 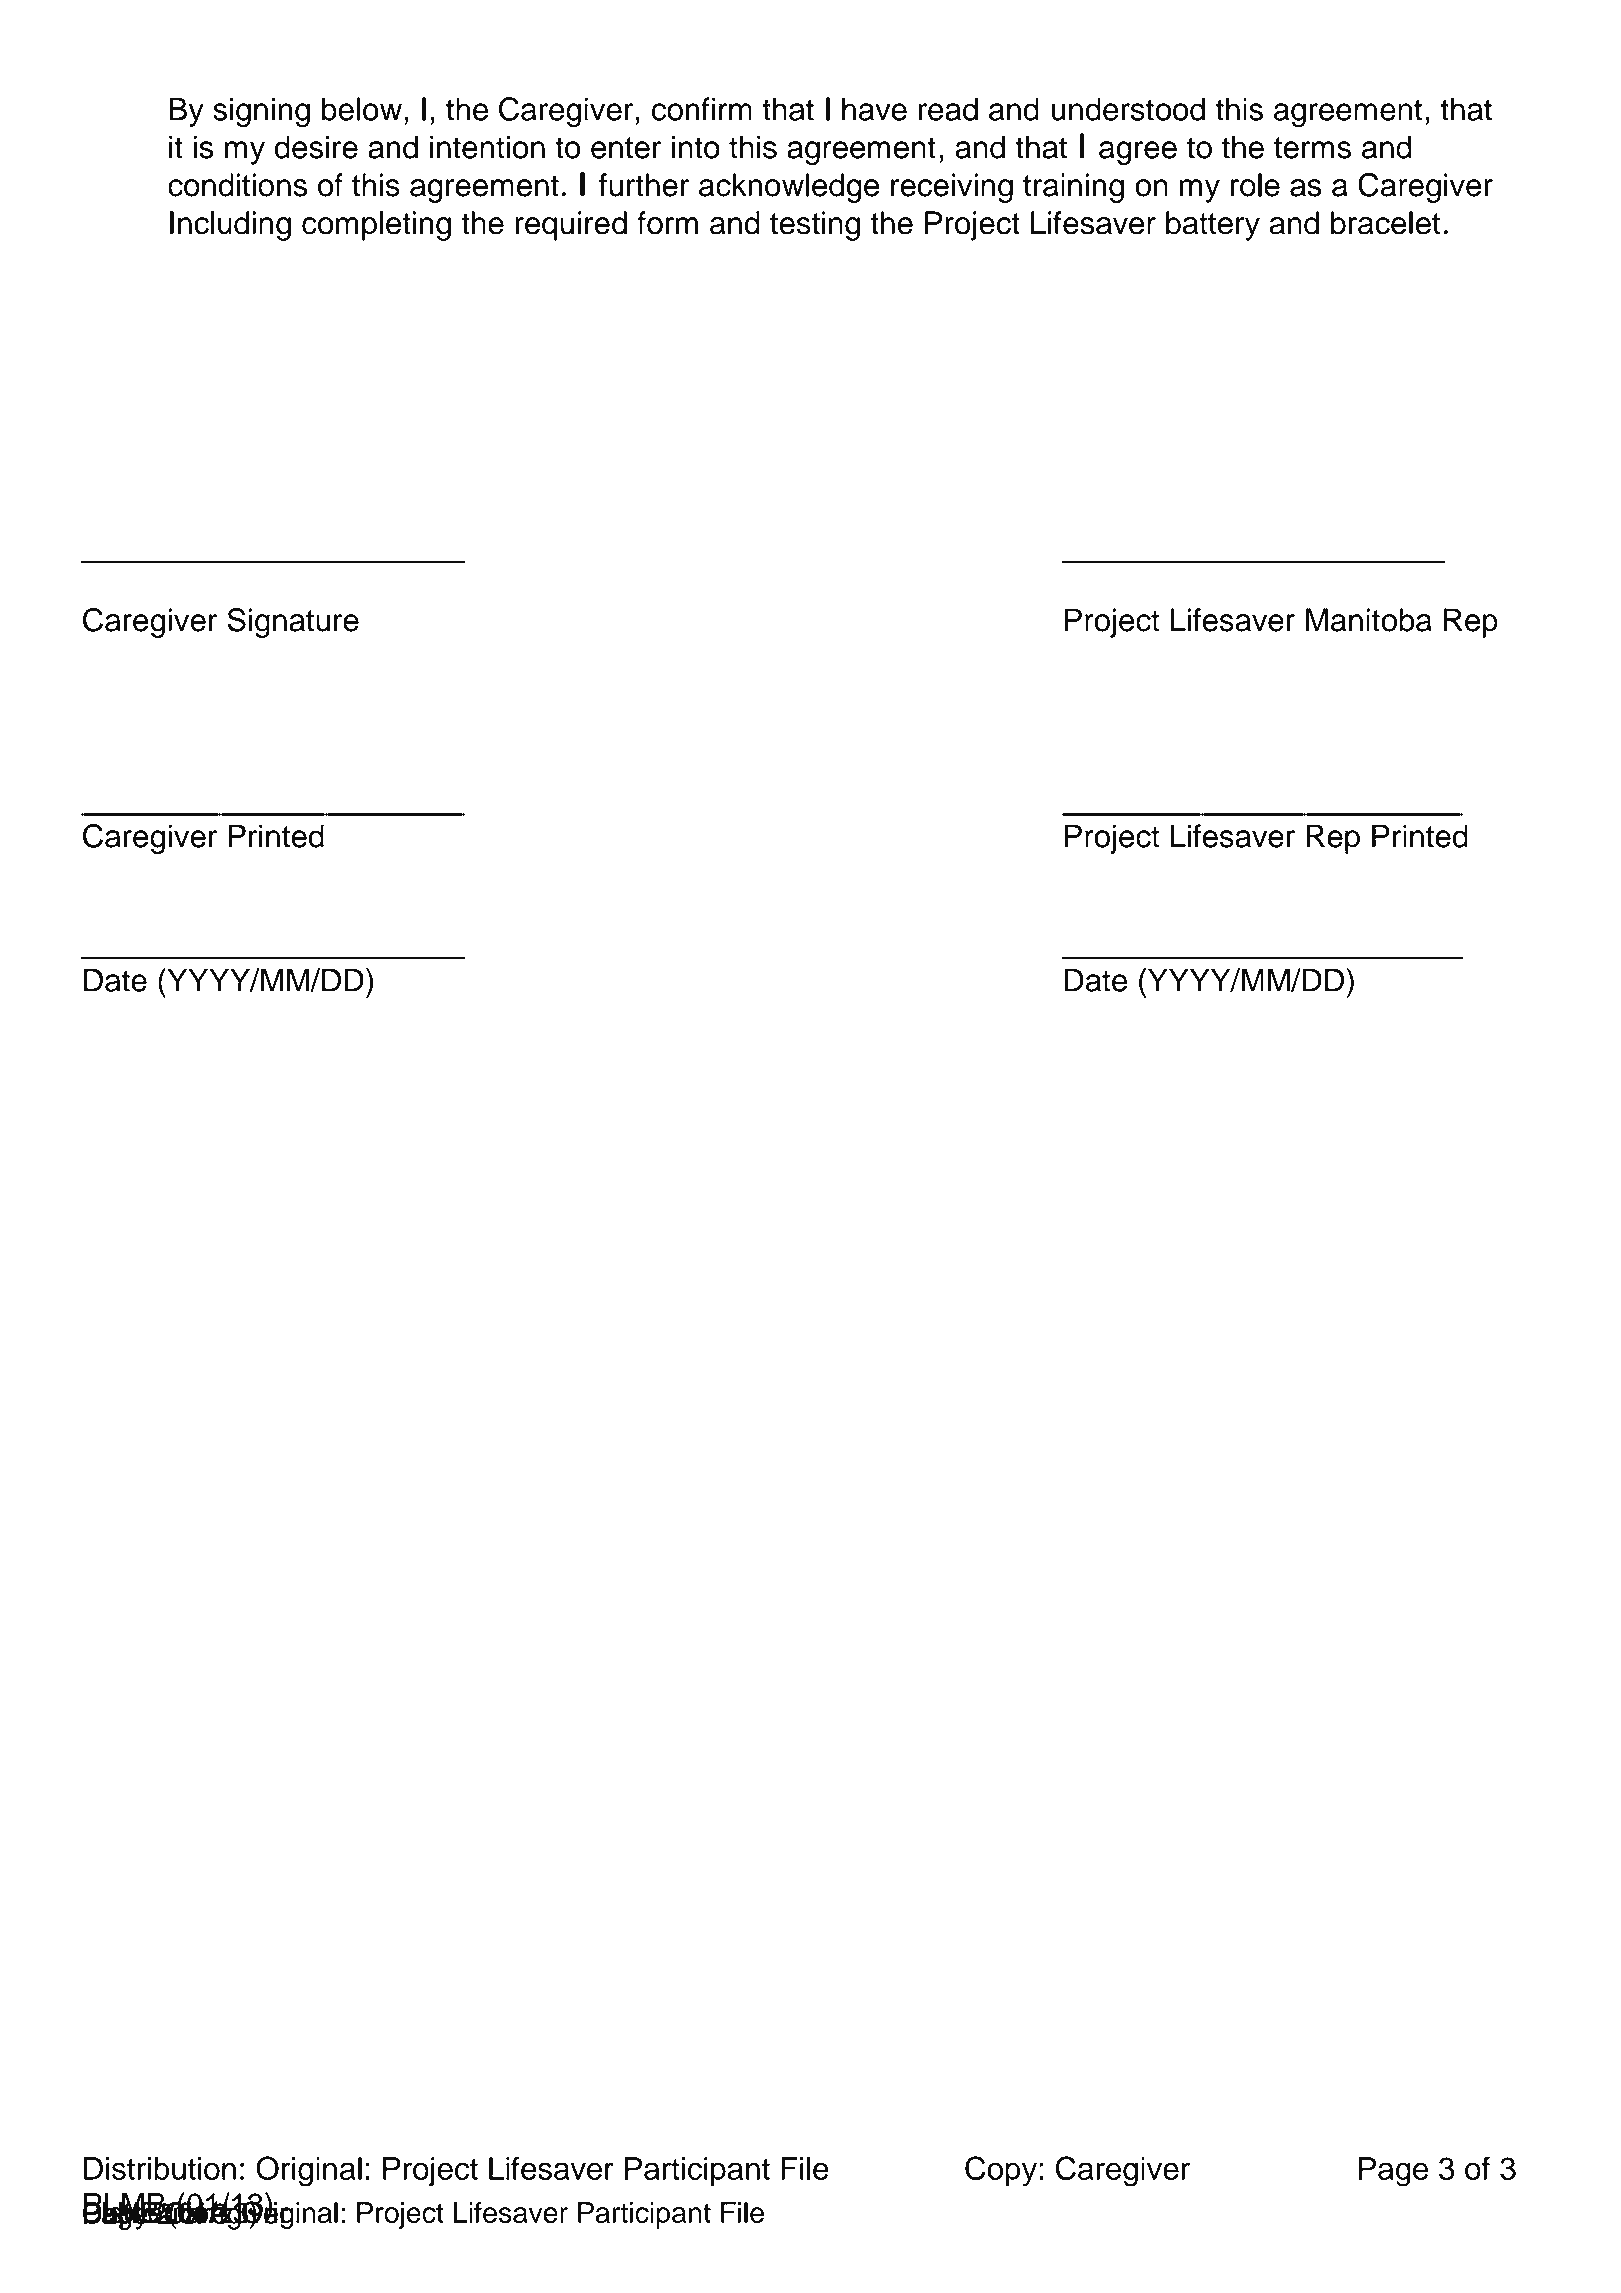 What do you see at coordinates (571, 226) in the screenshot?
I see `required` at bounding box center [571, 226].
